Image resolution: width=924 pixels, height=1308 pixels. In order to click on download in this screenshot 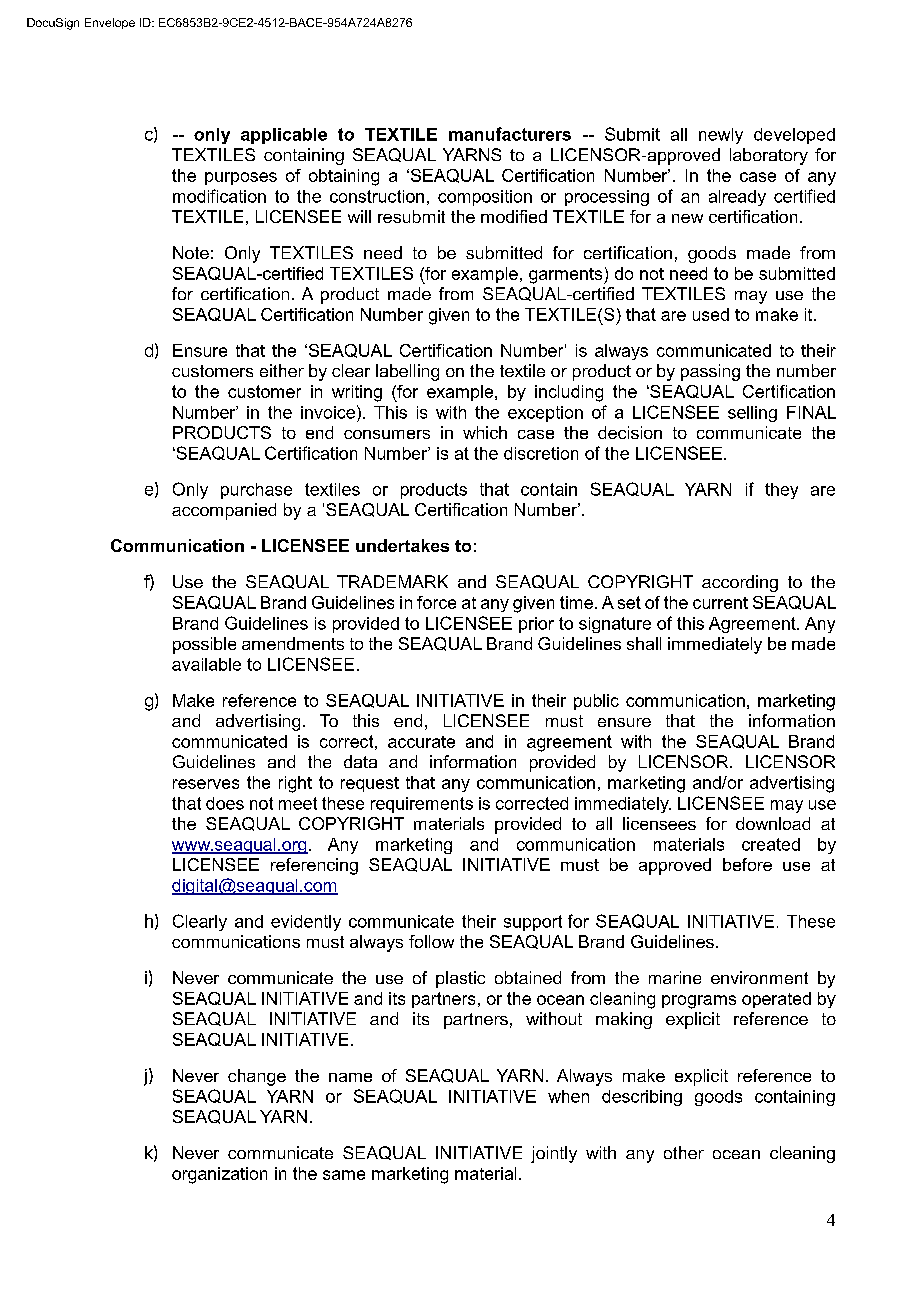, I will do `click(773, 823)`.
